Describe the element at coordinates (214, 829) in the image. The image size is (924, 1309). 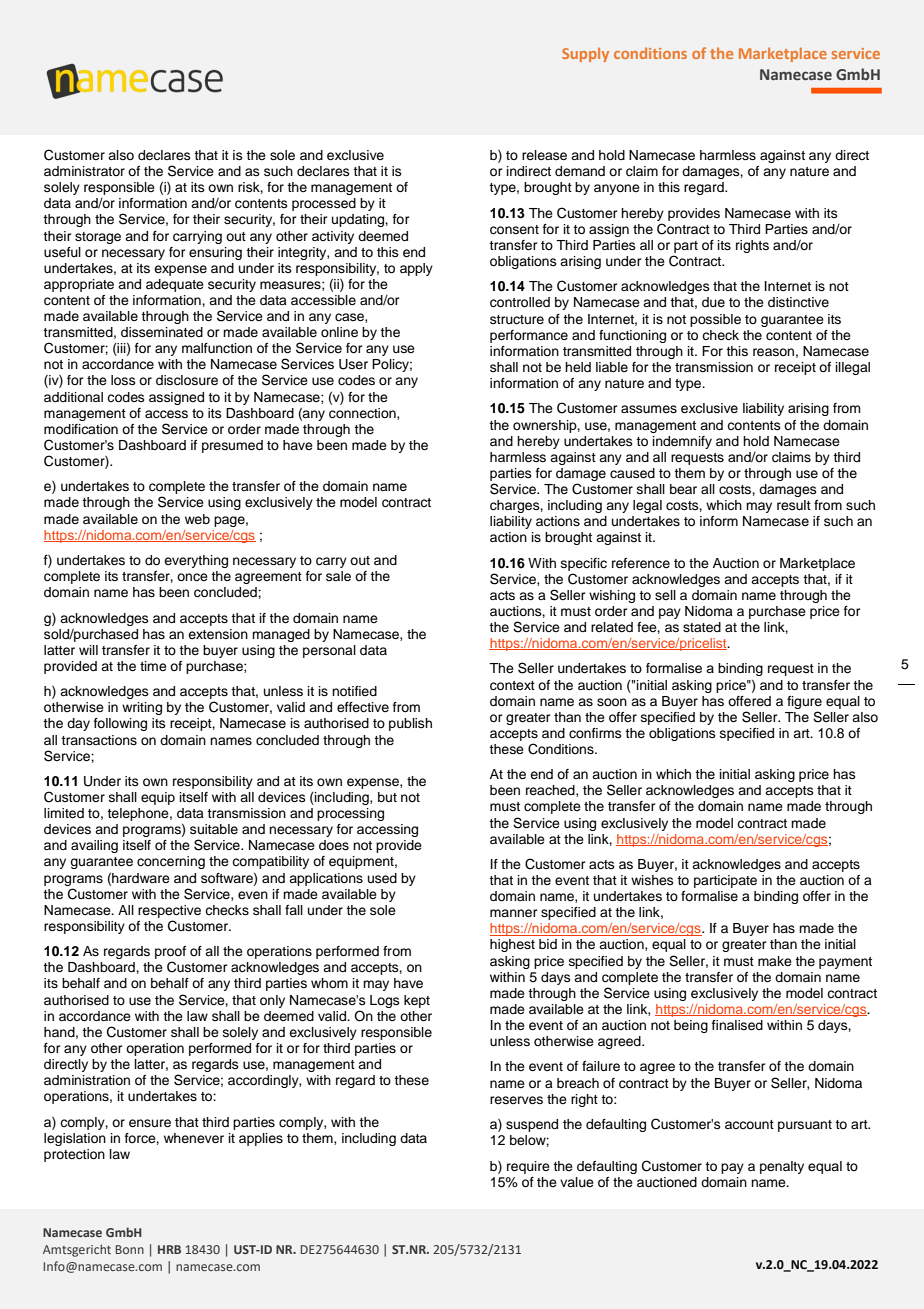
I see `suitable` at that location.
